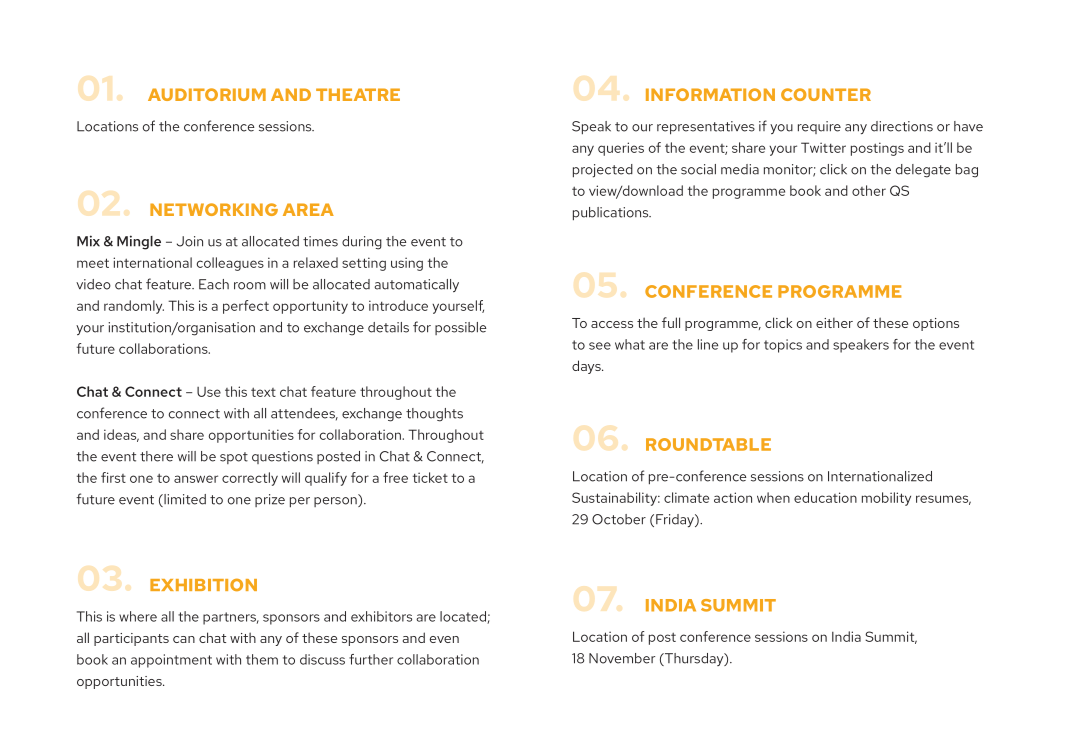  I want to click on can, so click(184, 639).
